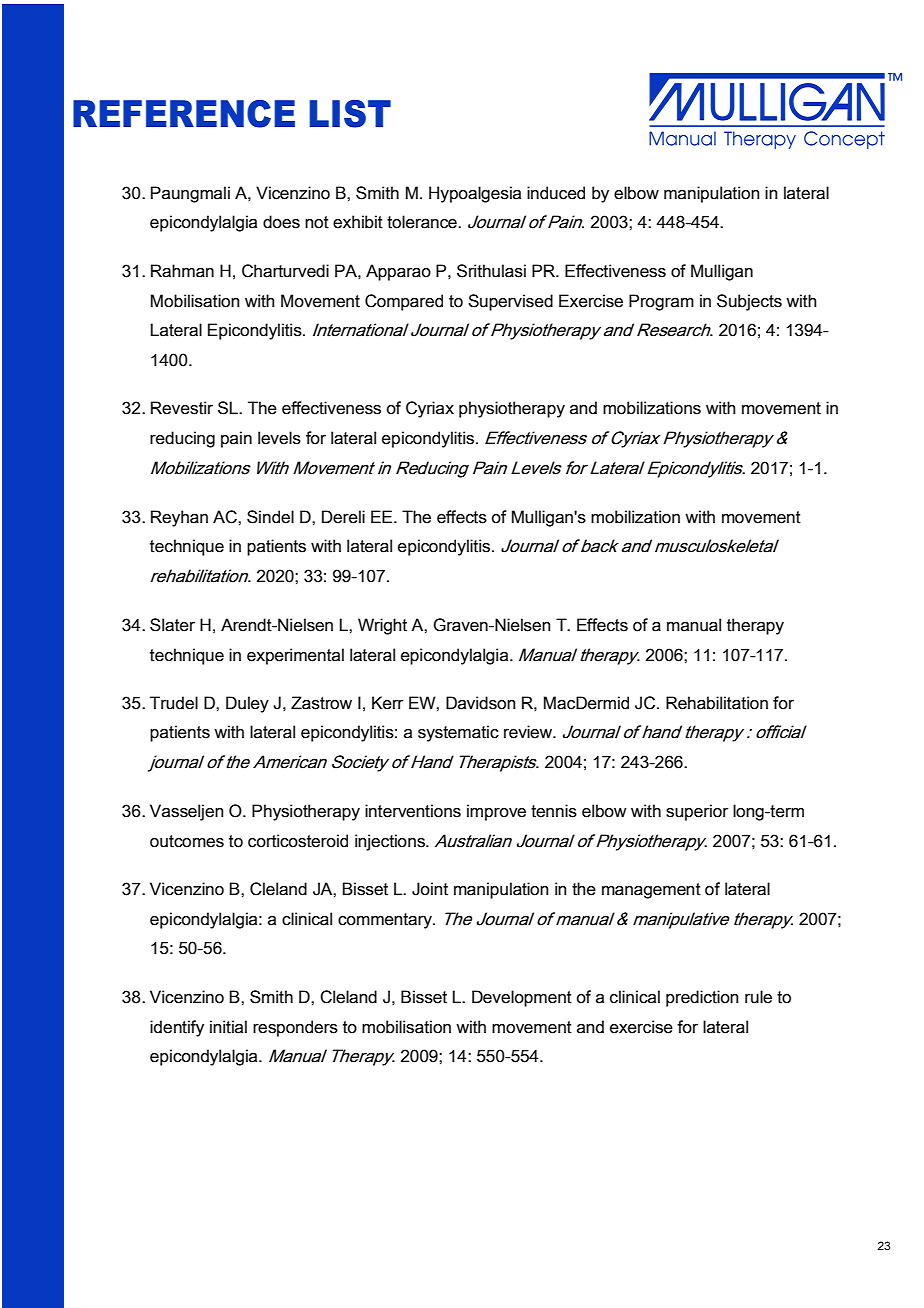 This document has height=1308, width=924. What do you see at coordinates (382, 626) in the document?
I see `Wright` at bounding box center [382, 626].
